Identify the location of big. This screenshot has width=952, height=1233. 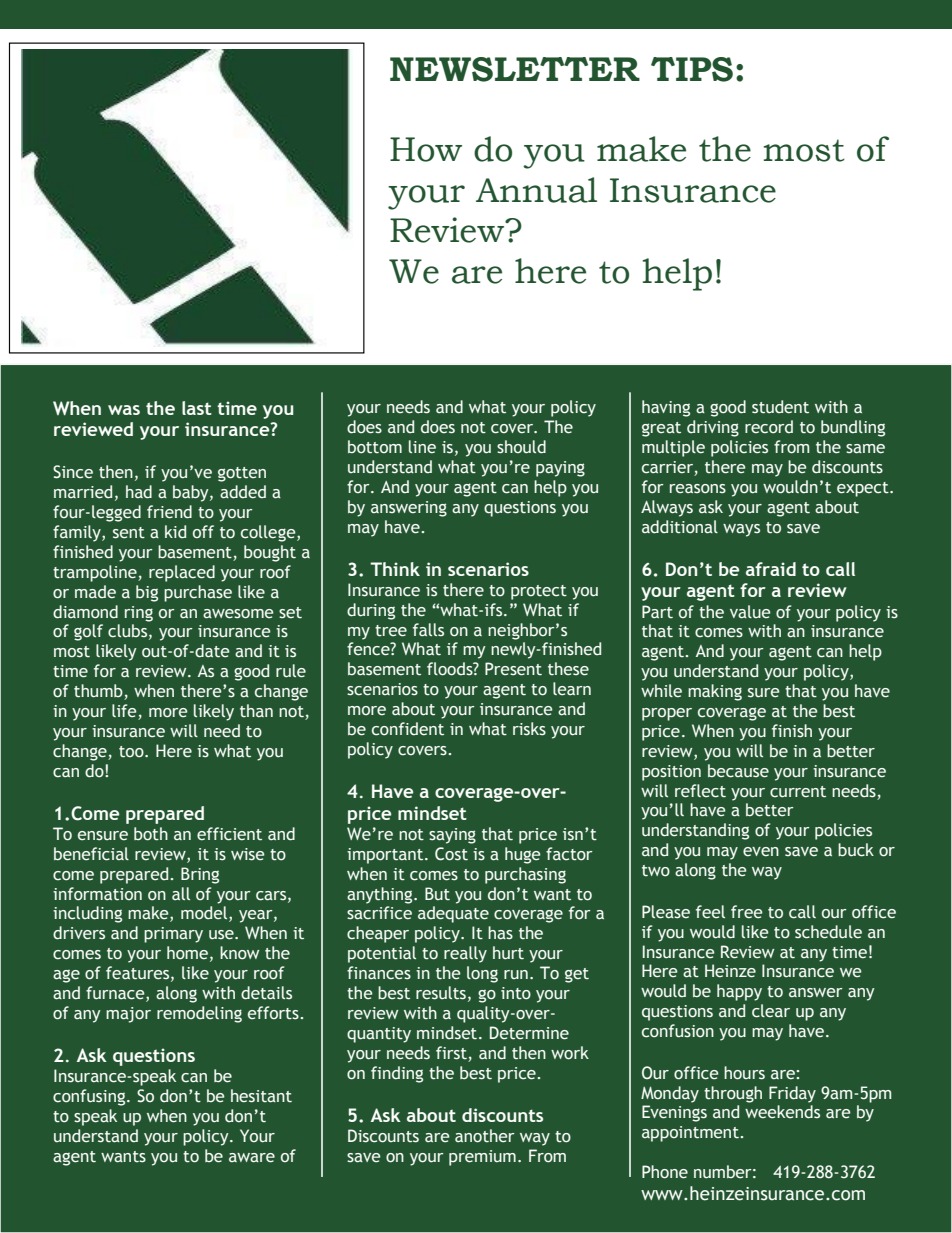
(147, 593).
